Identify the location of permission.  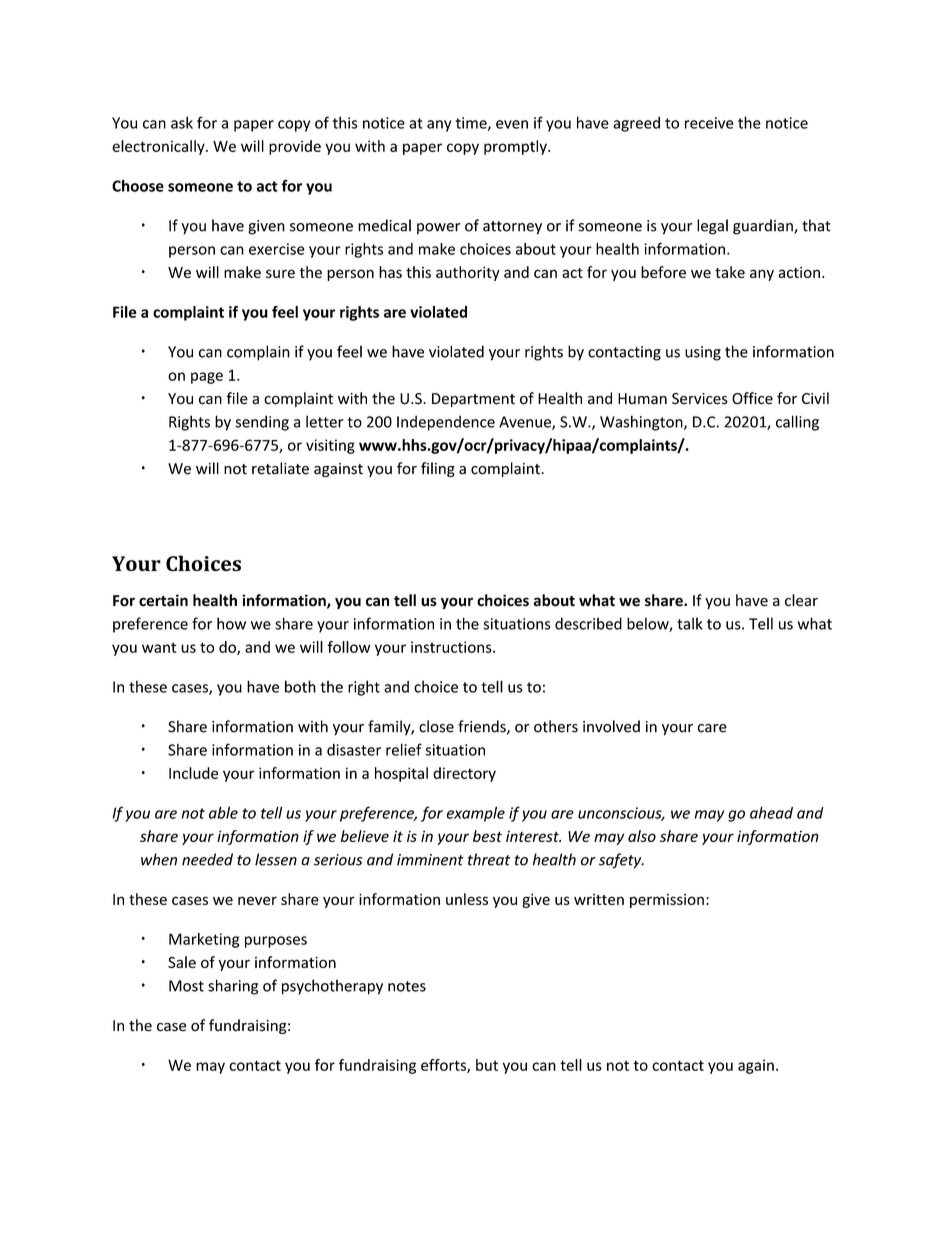
(667, 901).
